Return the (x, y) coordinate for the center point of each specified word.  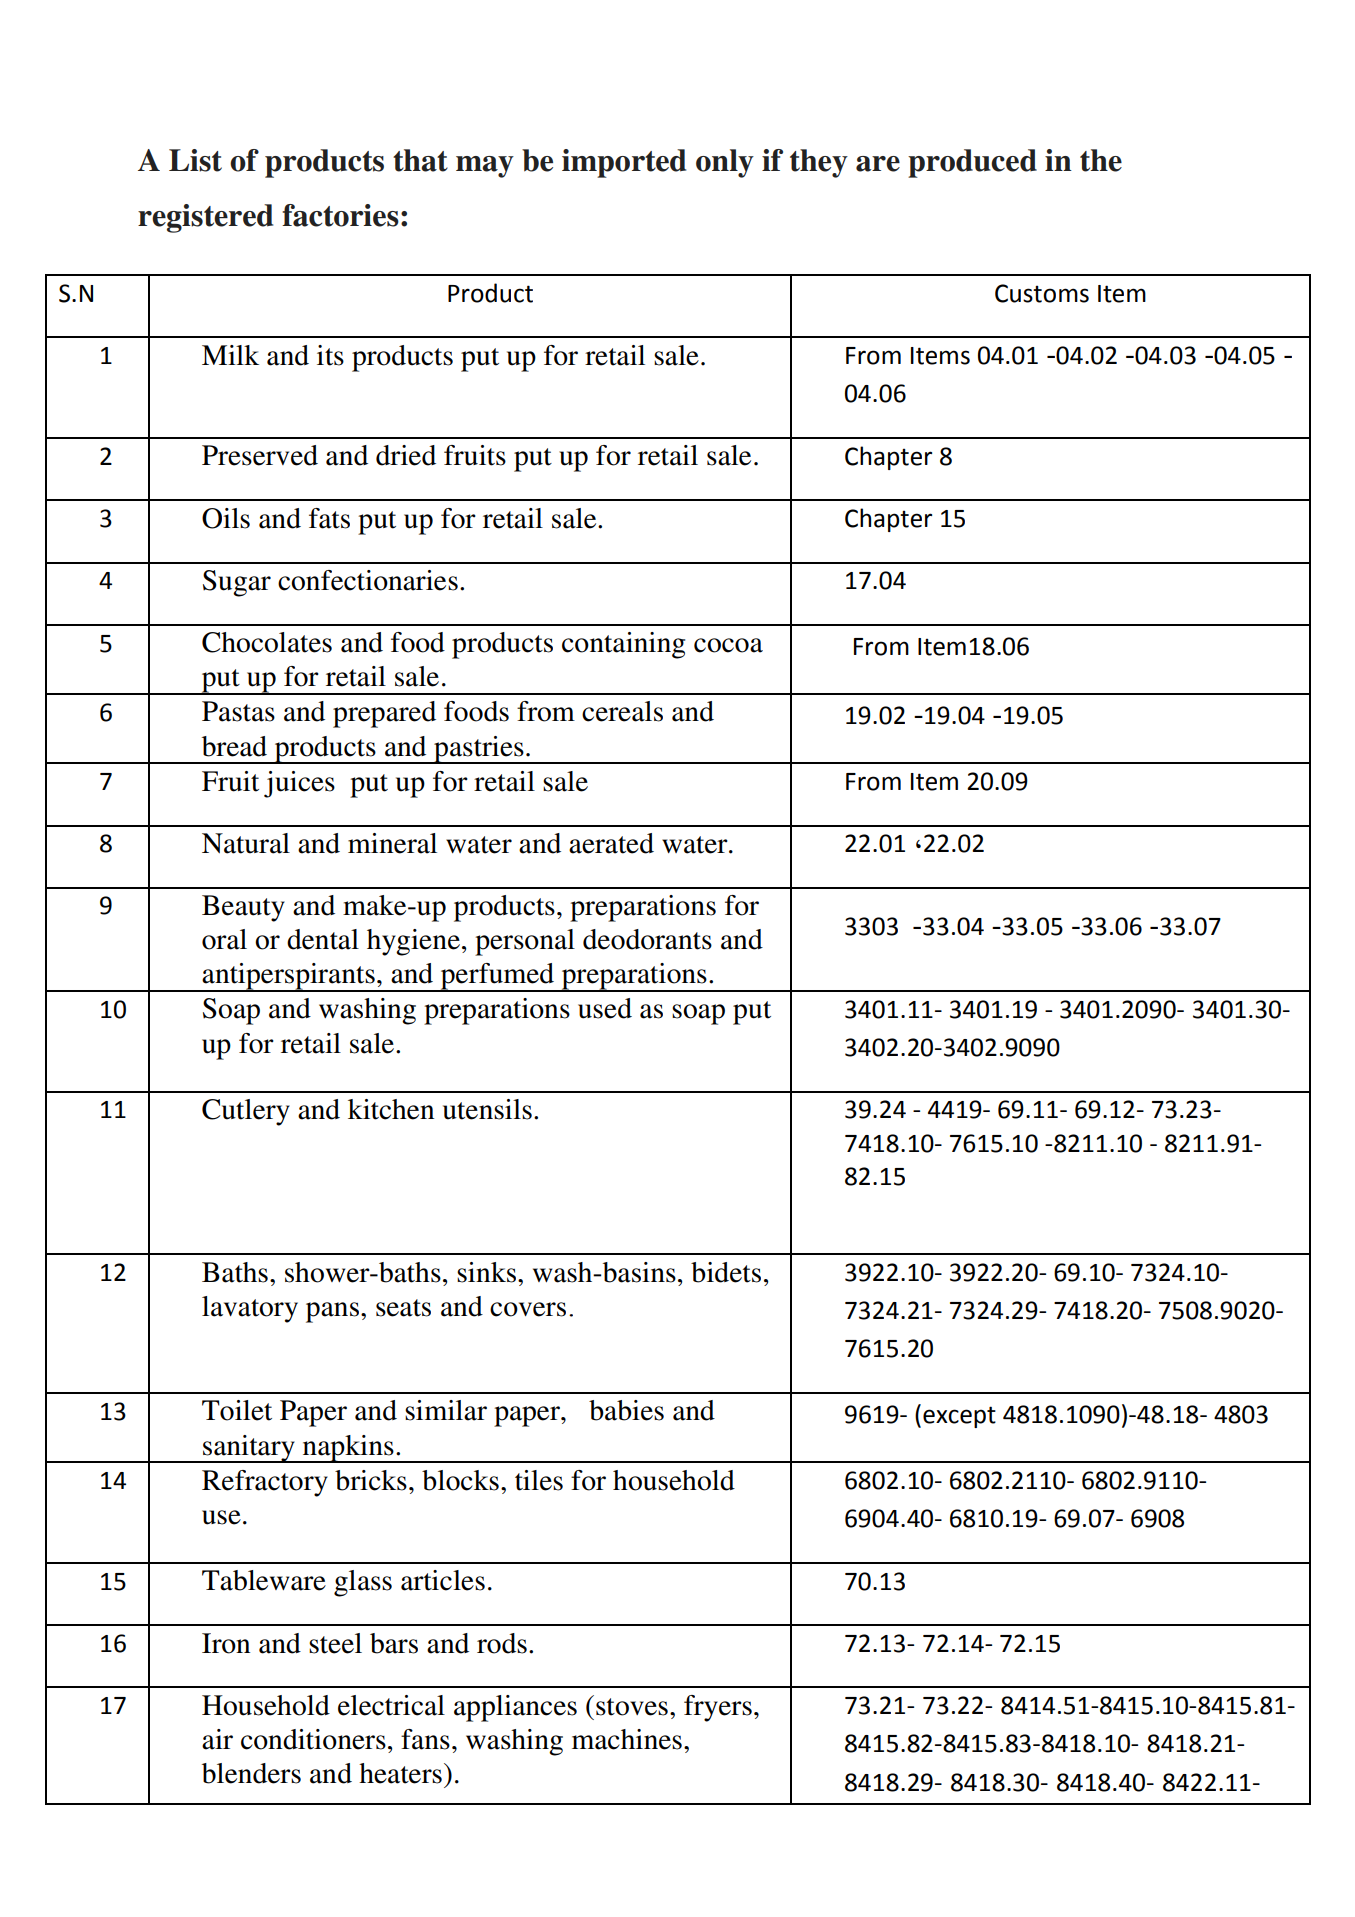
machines (627, 1739)
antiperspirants (289, 977)
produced (972, 163)
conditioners (313, 1739)
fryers (718, 1708)
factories (340, 215)
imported (624, 163)
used (605, 1008)
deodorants (647, 939)
